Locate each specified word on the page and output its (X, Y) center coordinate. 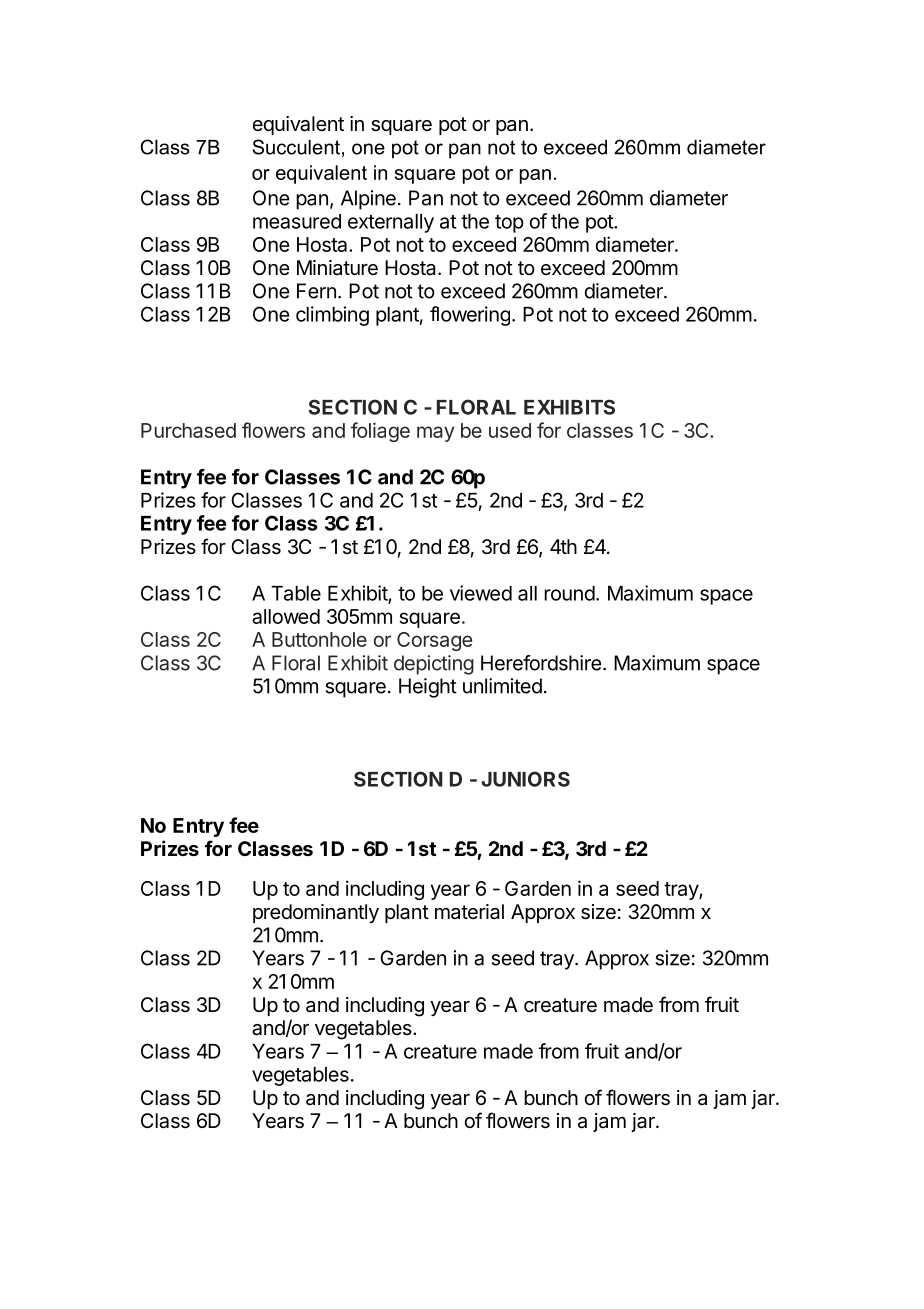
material (469, 912)
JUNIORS (525, 779)
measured (297, 221)
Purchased (188, 430)
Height (428, 688)
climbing (332, 316)
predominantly (316, 913)
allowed (286, 616)
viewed (481, 593)
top (509, 224)
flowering (470, 316)
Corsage (434, 641)
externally (391, 223)
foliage (380, 432)
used (510, 430)
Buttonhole (319, 639)
